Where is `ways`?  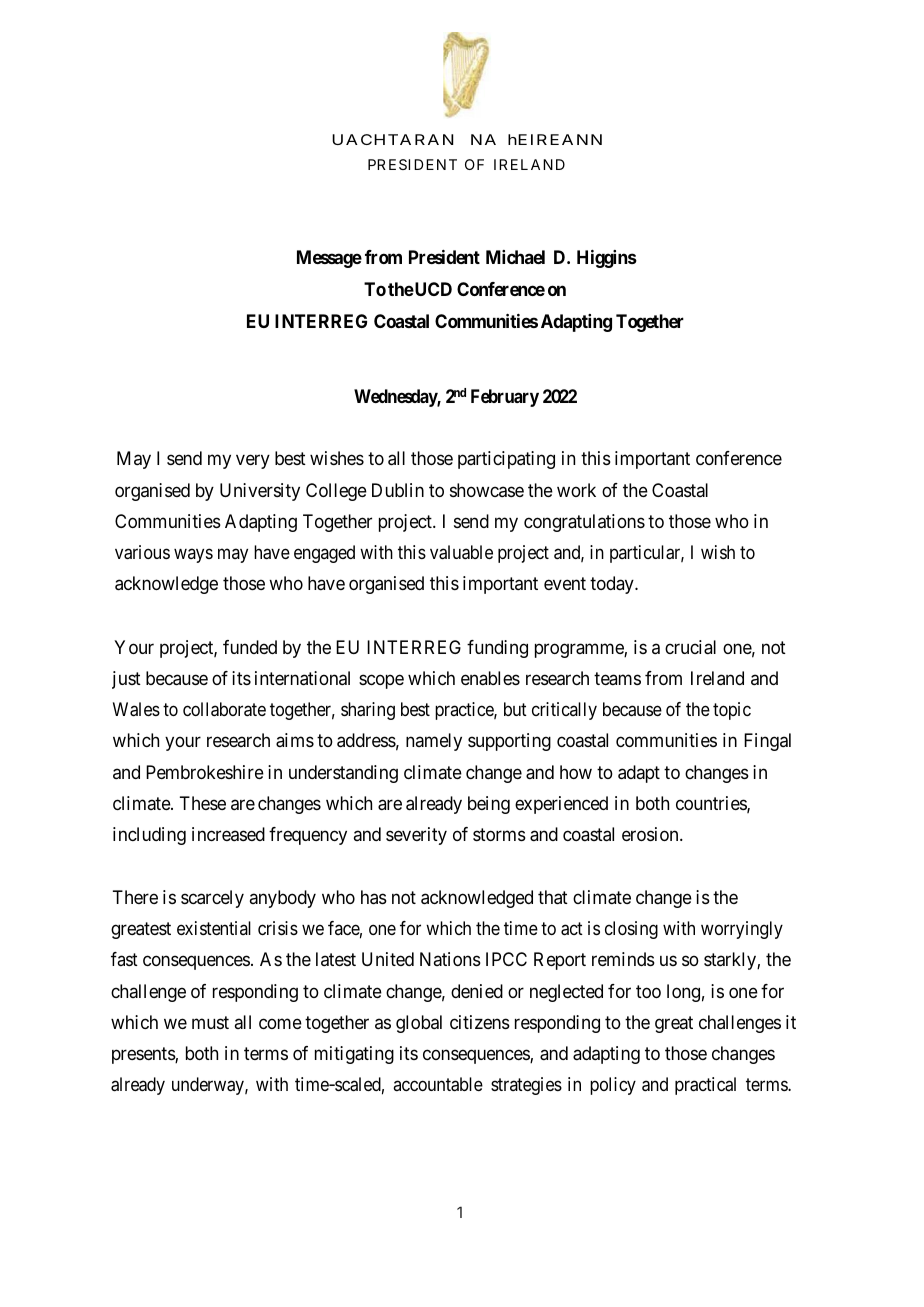
ways is located at coordinates (193, 556).
